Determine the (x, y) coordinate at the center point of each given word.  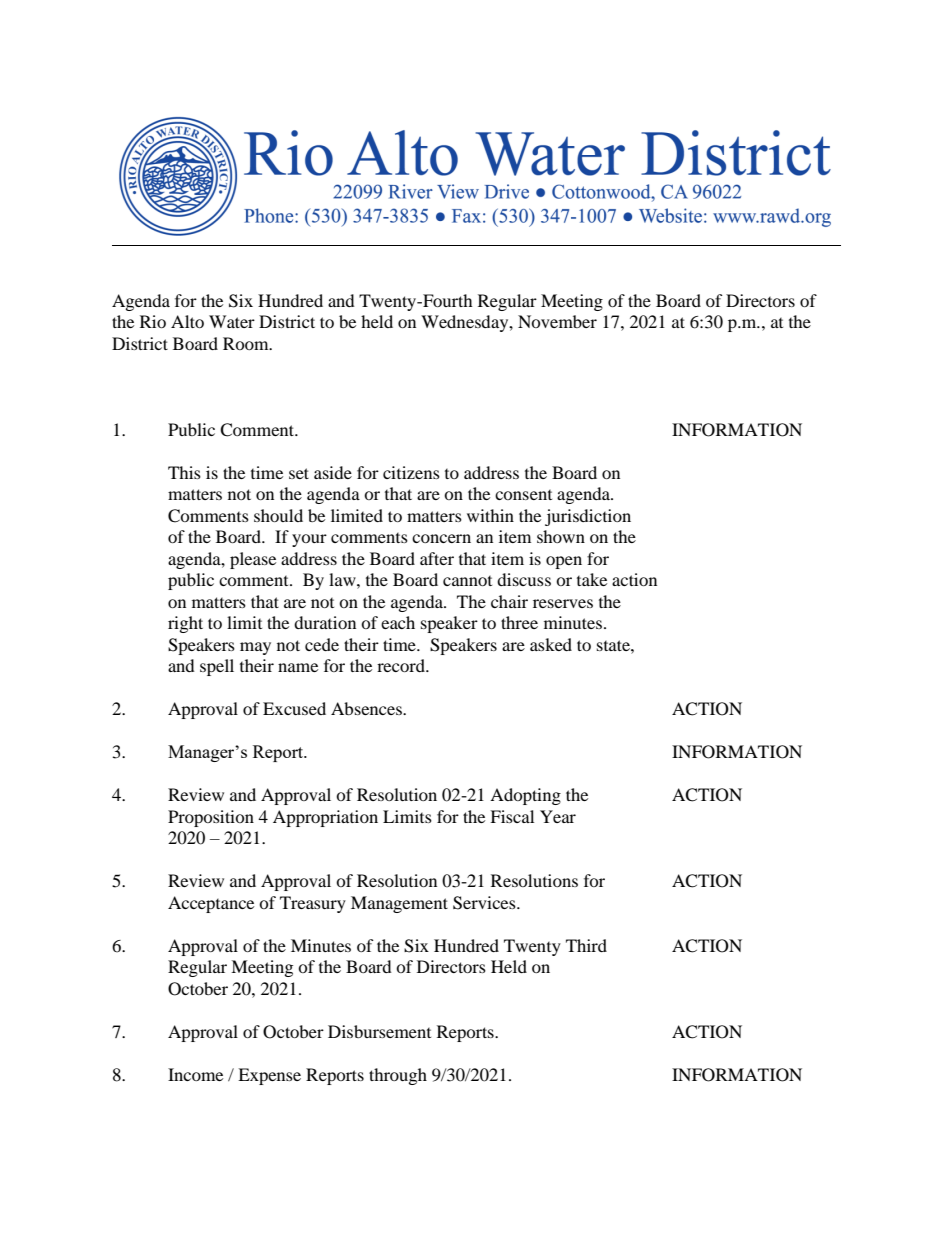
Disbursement (379, 1031)
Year (558, 816)
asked (551, 644)
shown (561, 536)
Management (399, 904)
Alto (187, 321)
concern (441, 538)
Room (247, 343)
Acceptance (211, 904)
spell (217, 667)
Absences (367, 708)
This (184, 472)
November (557, 321)
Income (195, 1074)
